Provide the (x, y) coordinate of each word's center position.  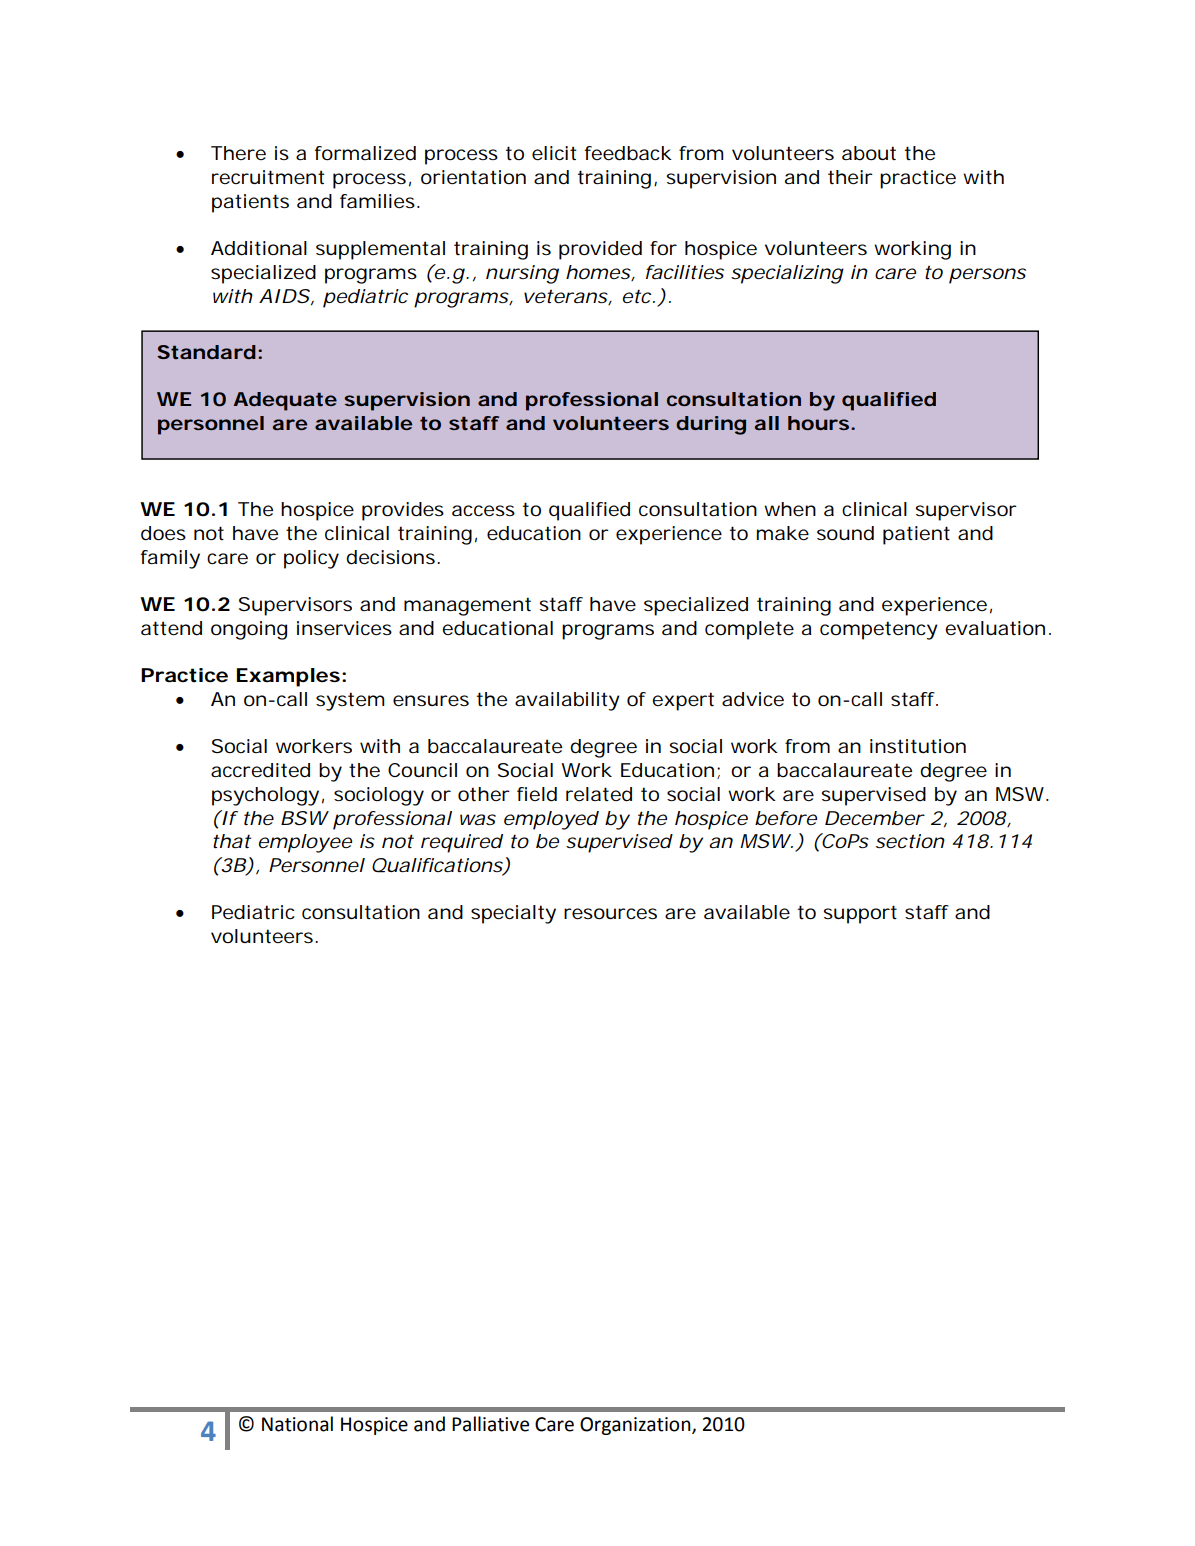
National (297, 1424)
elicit (554, 153)
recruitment (268, 177)
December (875, 818)
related (599, 794)
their (850, 177)
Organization (636, 1426)
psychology (265, 796)
